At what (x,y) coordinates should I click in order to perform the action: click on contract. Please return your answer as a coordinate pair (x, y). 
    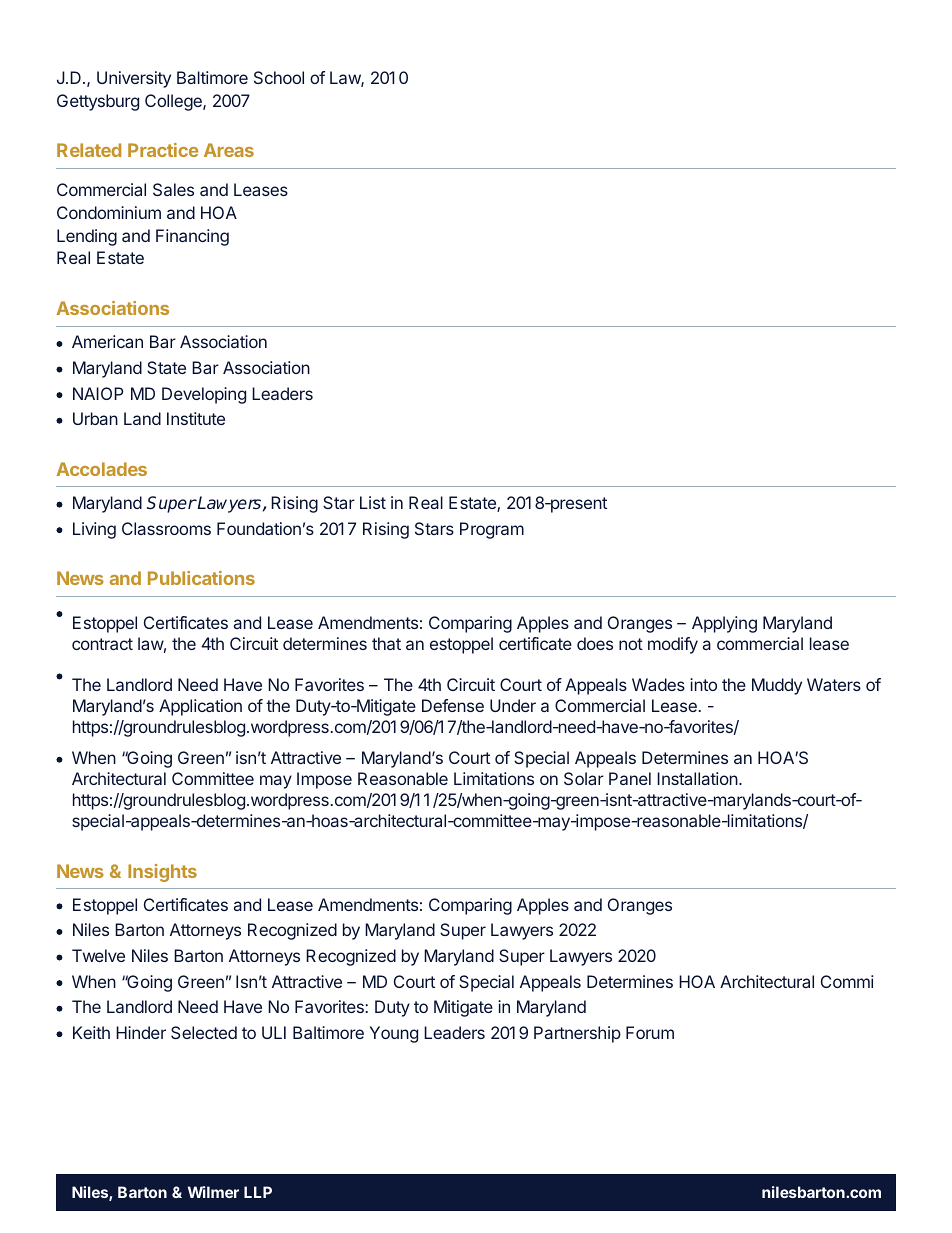
    Looking at the image, I should click on (102, 644).
